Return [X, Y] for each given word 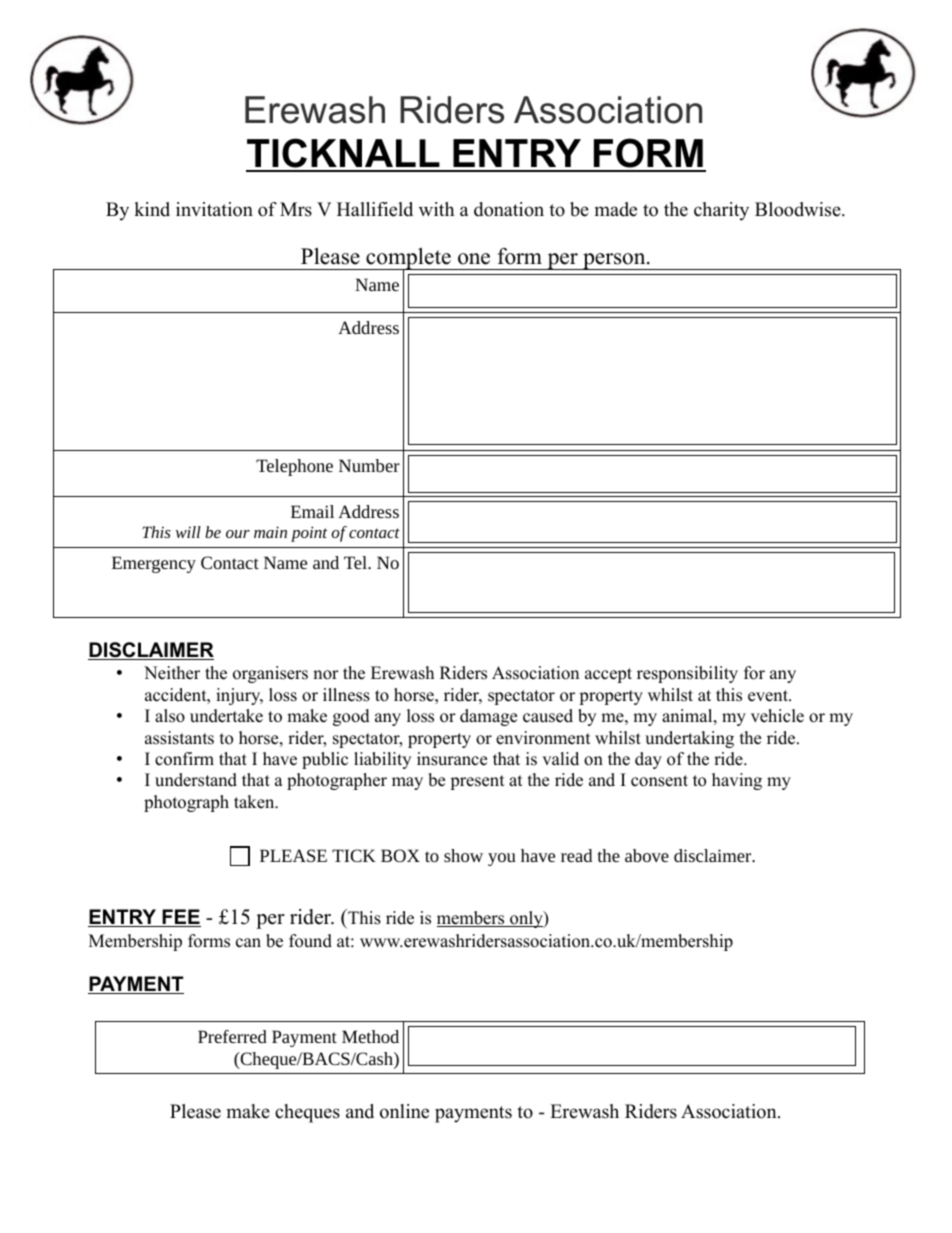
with [436, 209]
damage [488, 717]
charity [721, 211]
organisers [270, 674]
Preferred [232, 1036]
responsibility [687, 674]
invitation [214, 209]
